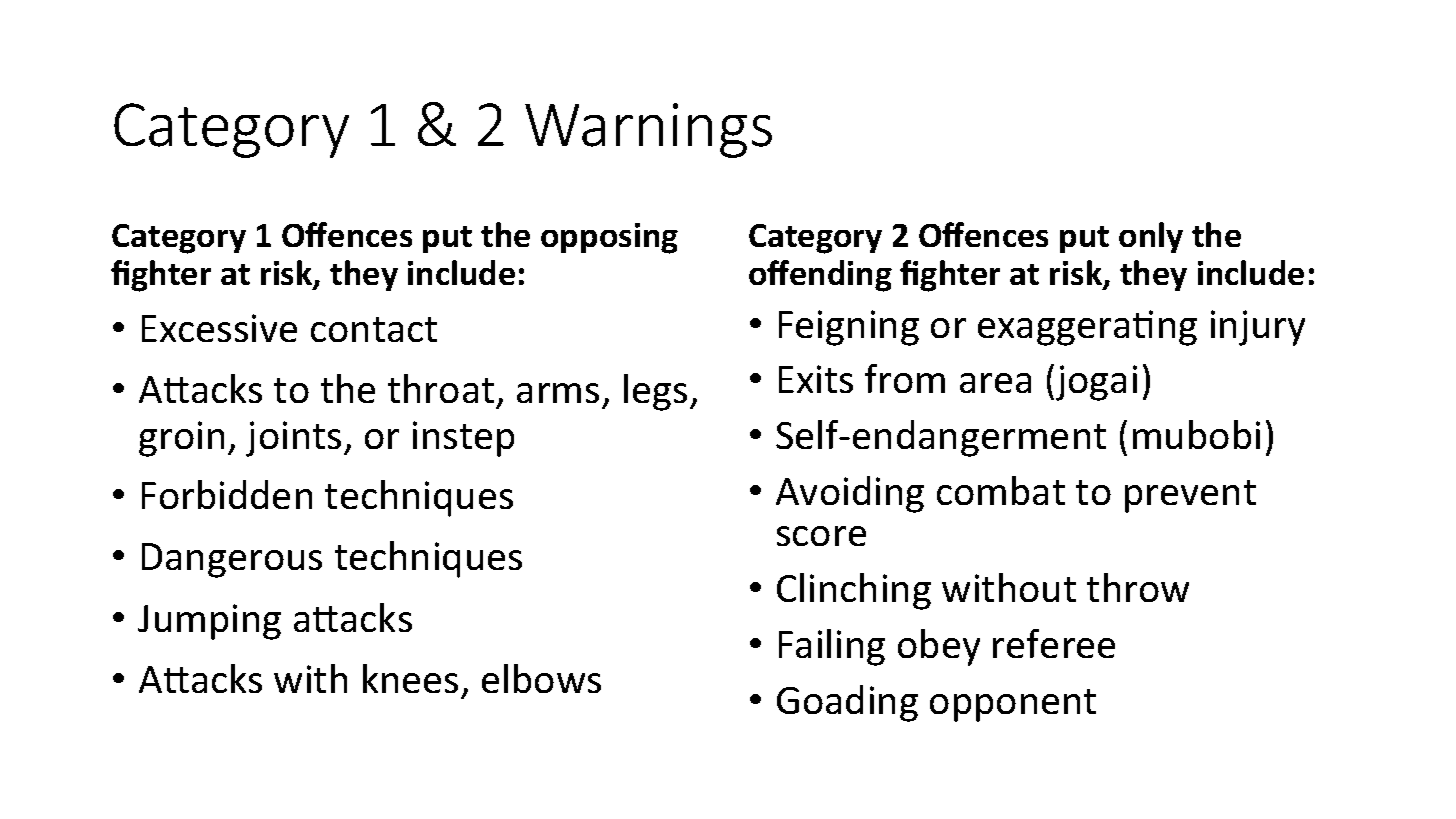  Describe the element at coordinates (410, 678) in the page. I see `knees` at that location.
